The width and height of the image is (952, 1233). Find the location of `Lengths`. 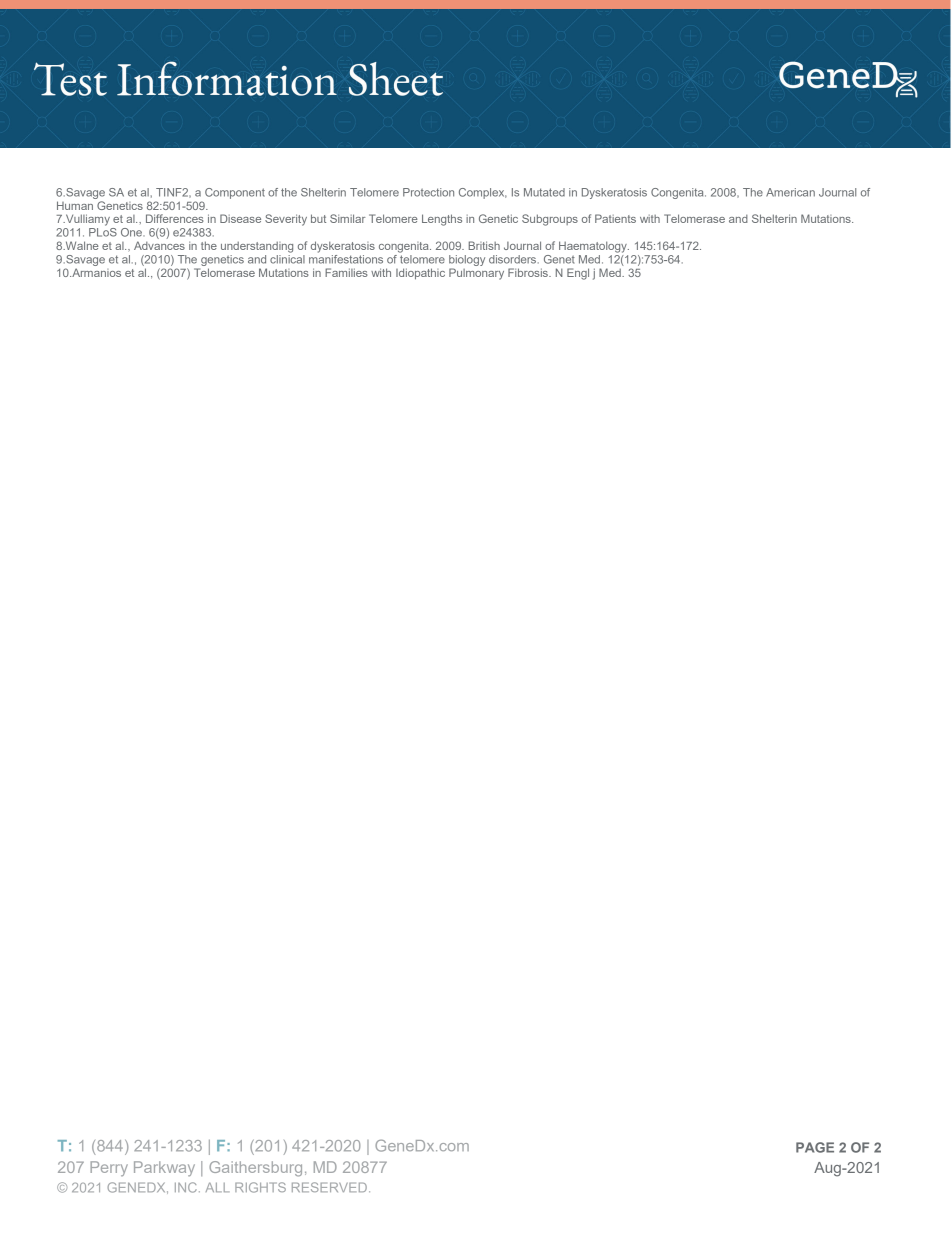

Lengths is located at coordinates (442, 220).
